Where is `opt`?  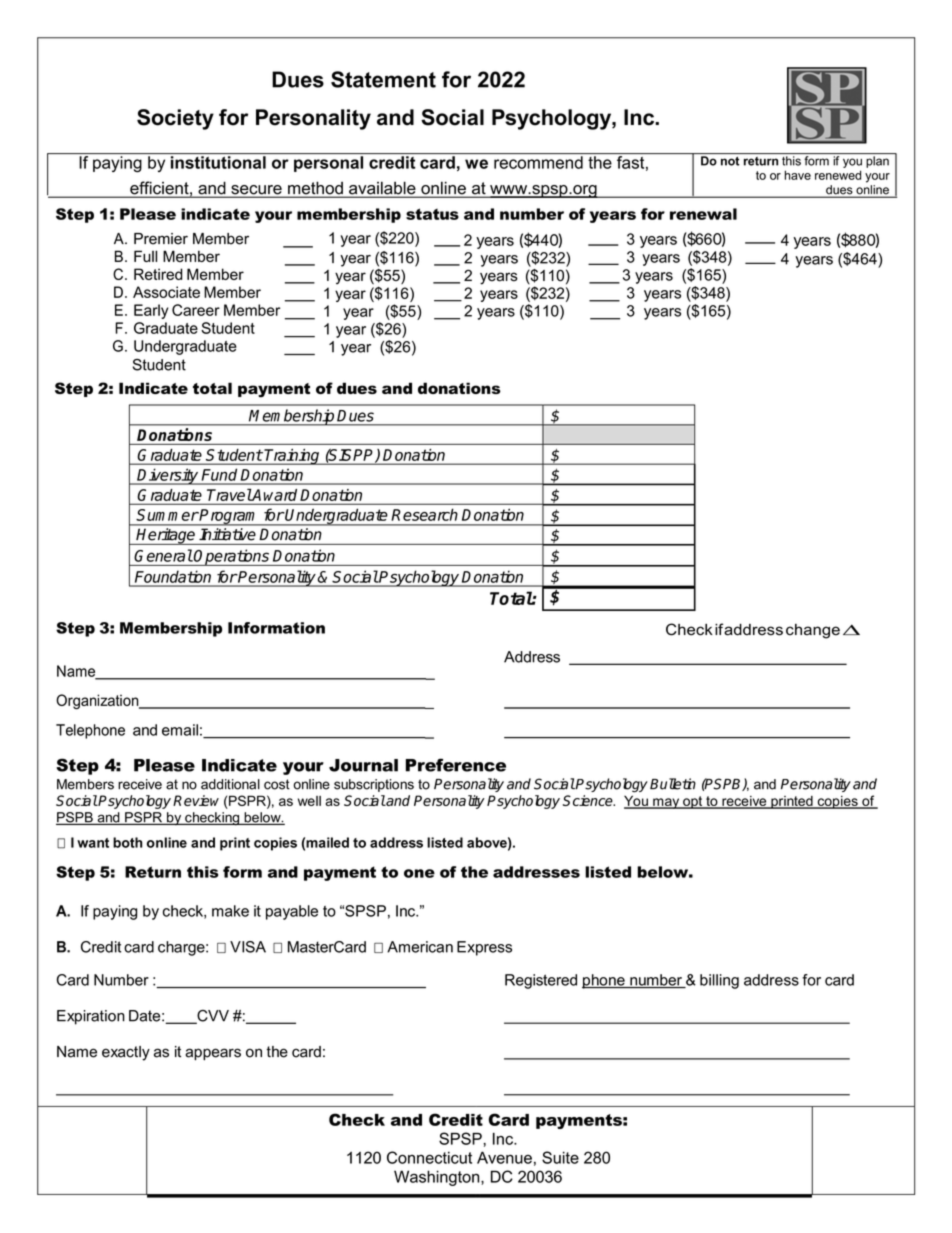
opt is located at coordinates (693, 802).
